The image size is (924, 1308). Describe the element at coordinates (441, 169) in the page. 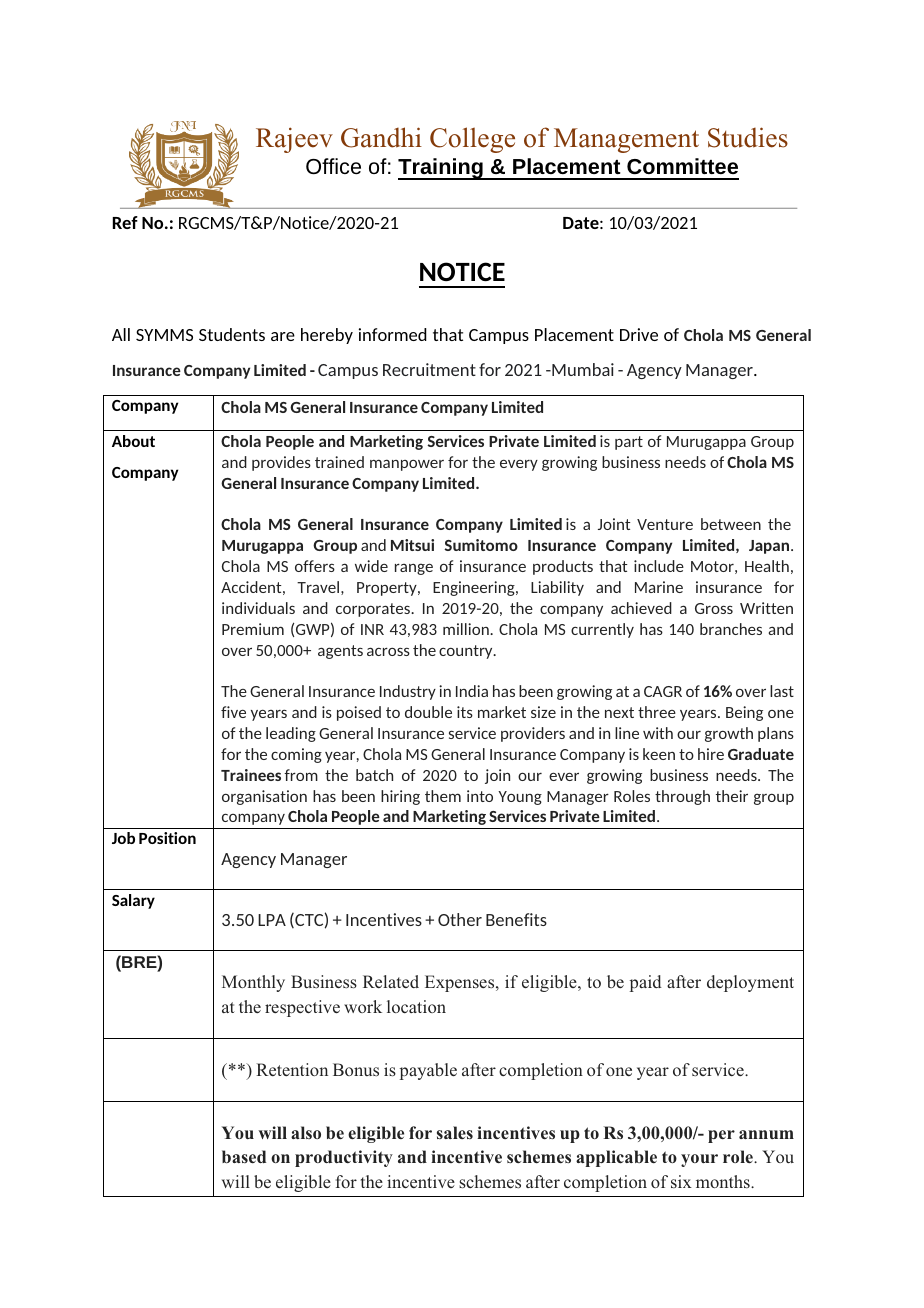

I see `Training` at that location.
